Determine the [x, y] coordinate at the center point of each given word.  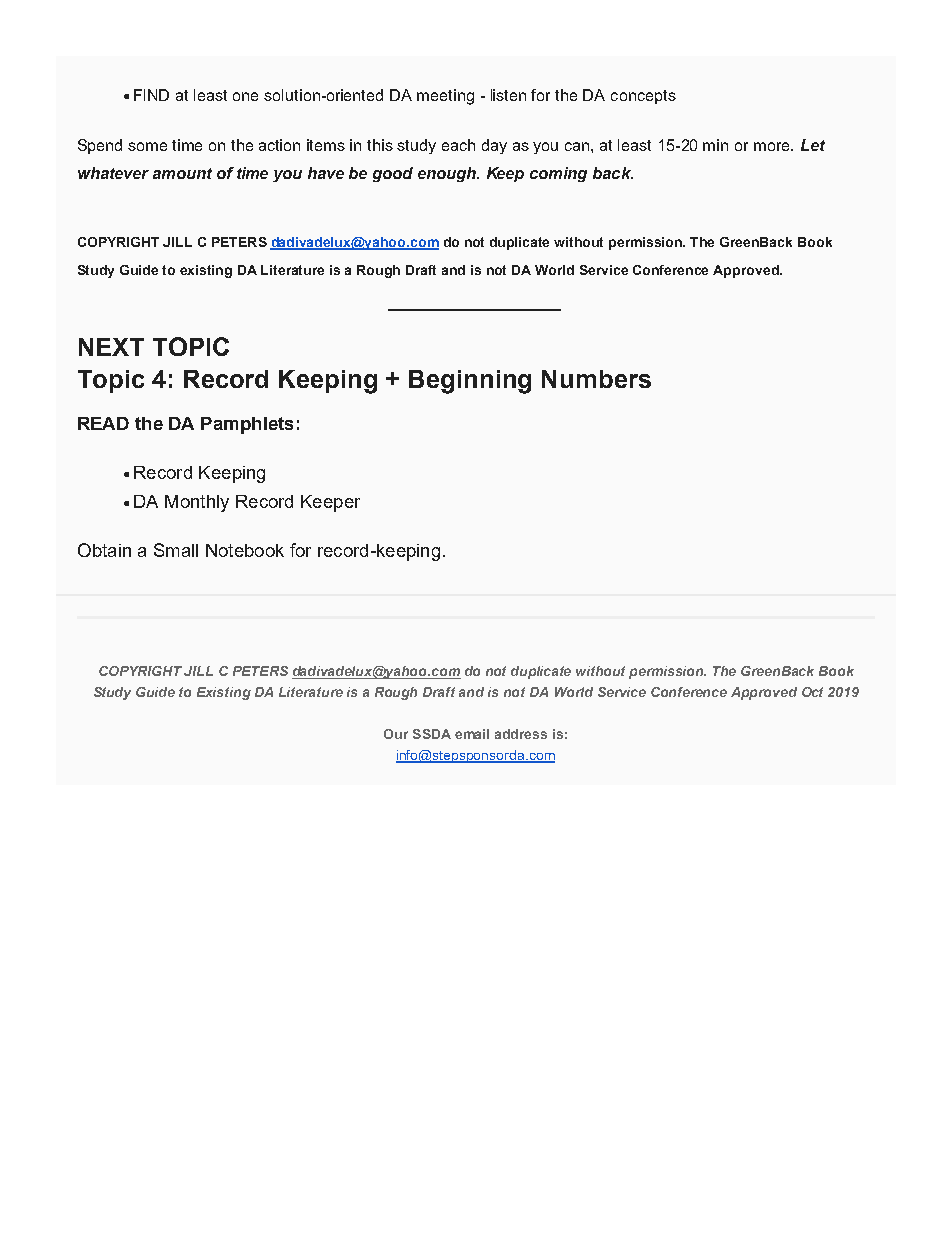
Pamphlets [247, 425]
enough [448, 174]
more [773, 146]
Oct [812, 692]
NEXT [111, 347]
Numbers [596, 379]
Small [176, 550]
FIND [151, 95]
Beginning [470, 382]
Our [396, 734]
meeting [445, 97]
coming [558, 174]
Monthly [197, 503]
